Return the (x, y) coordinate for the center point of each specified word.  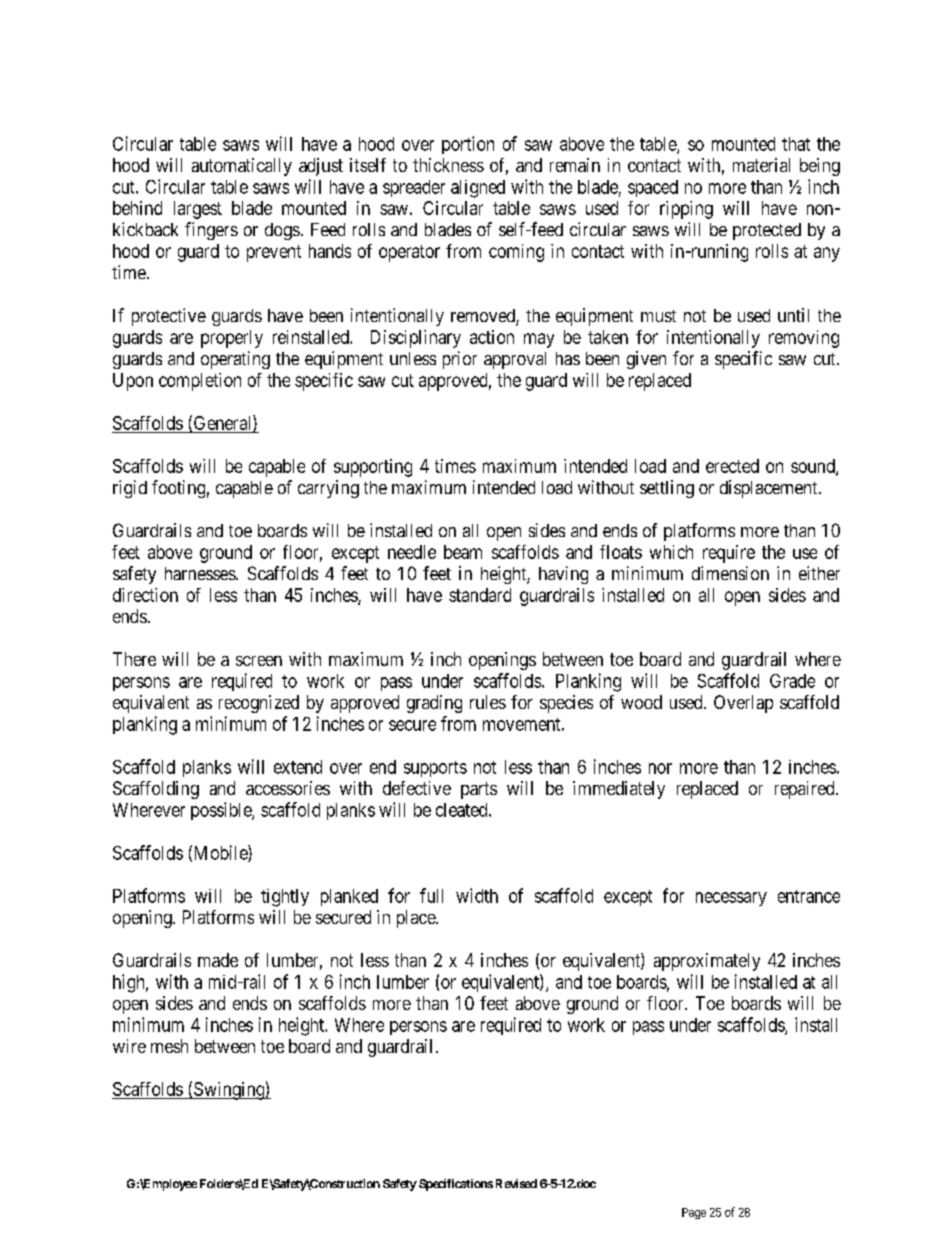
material (761, 165)
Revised (516, 1183)
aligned (478, 189)
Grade (792, 681)
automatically (242, 167)
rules (488, 702)
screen (259, 661)
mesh (169, 1046)
